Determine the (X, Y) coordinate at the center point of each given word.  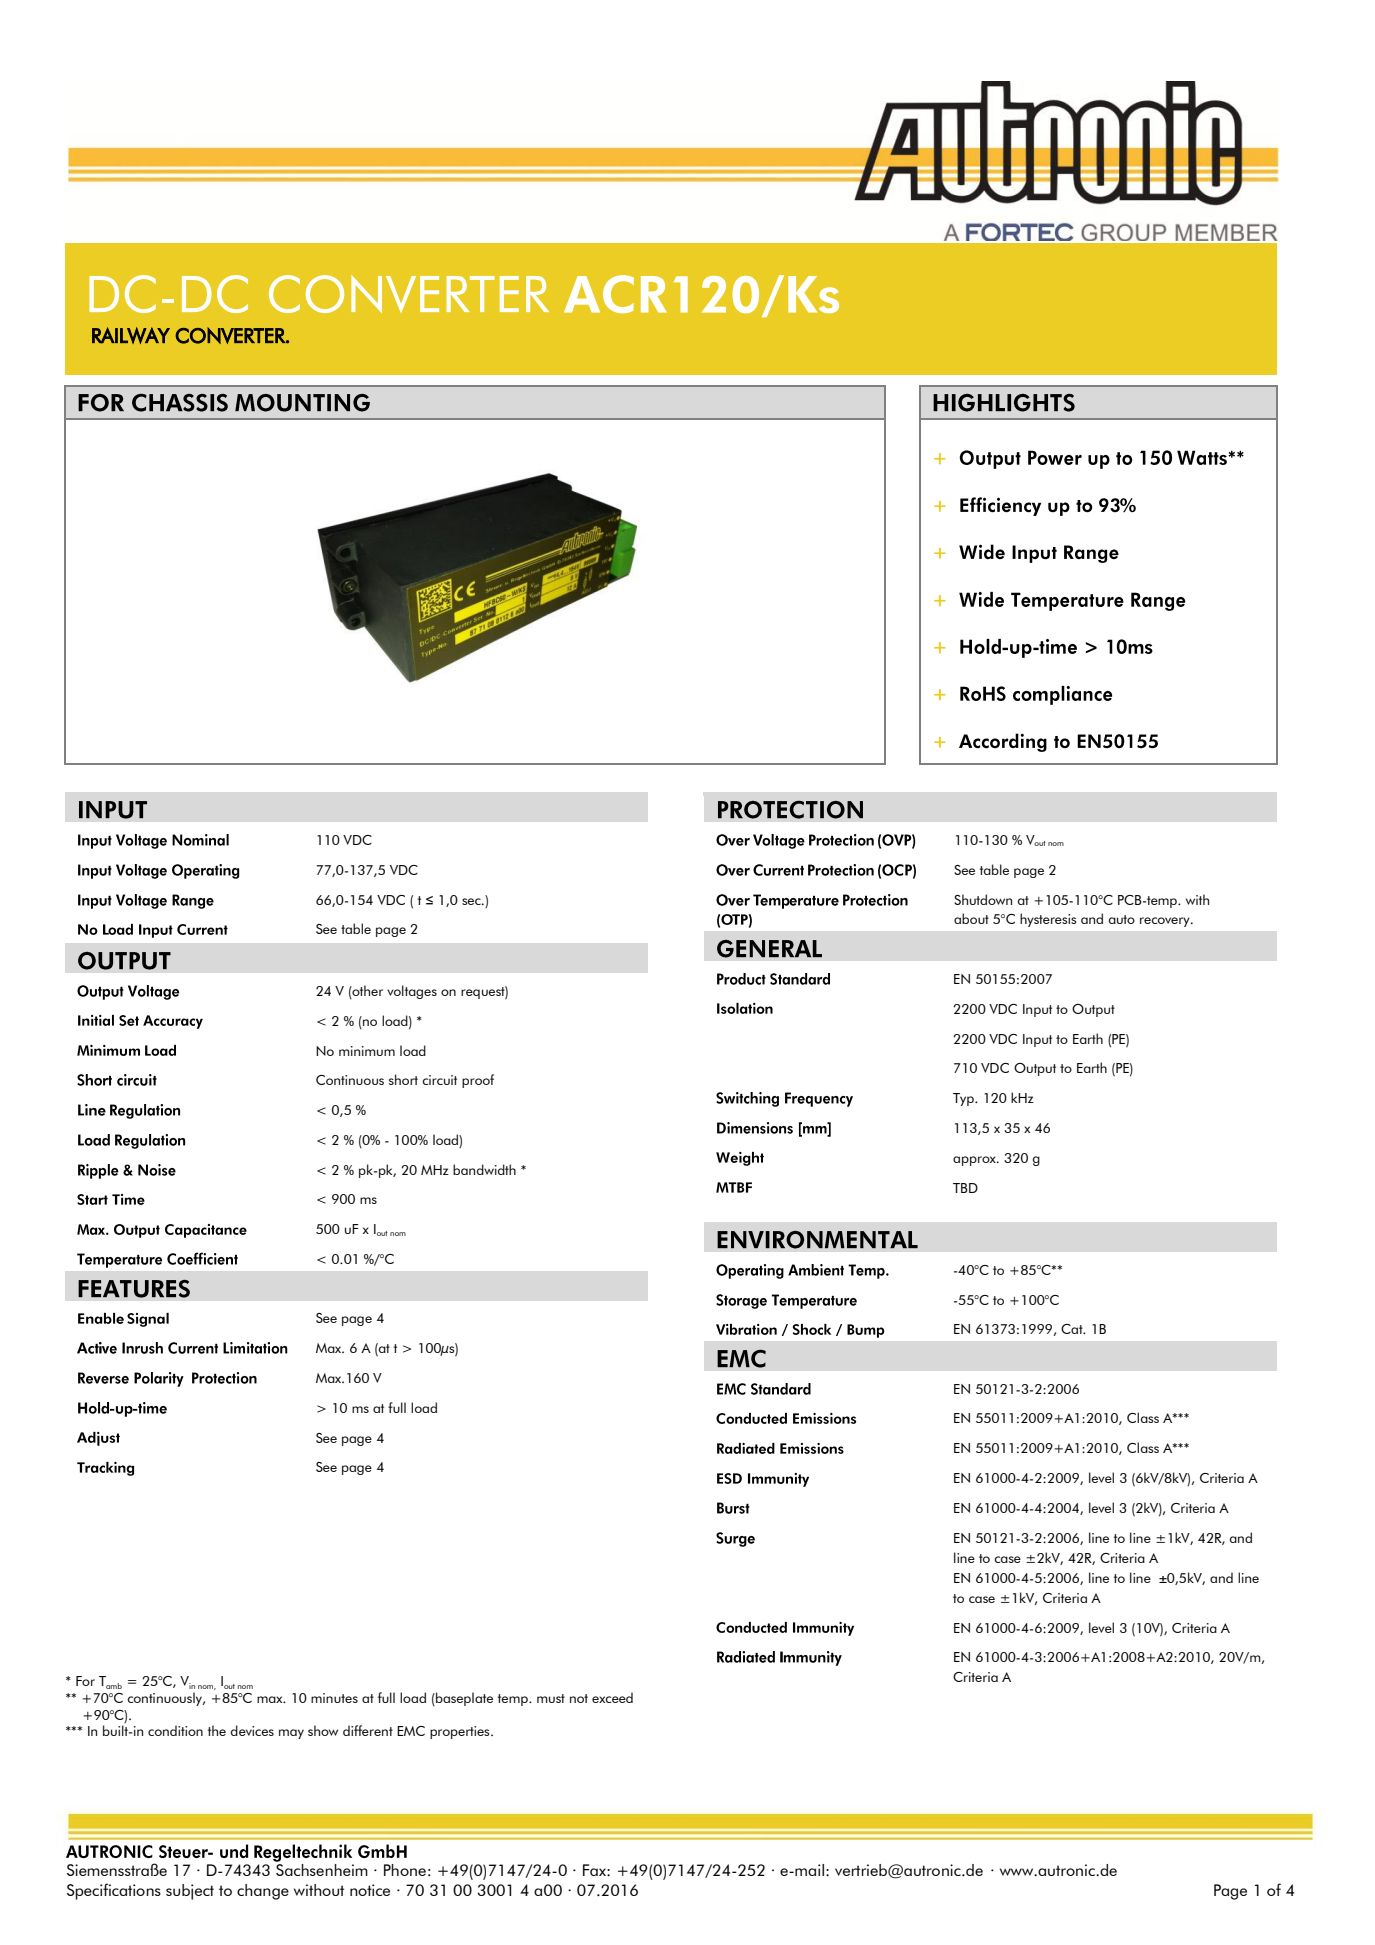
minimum (367, 1051)
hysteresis (1048, 920)
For (85, 1681)
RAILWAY (131, 335)
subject (190, 1892)
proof (478, 1081)
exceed (612, 1697)
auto (1122, 919)
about (971, 918)
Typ (964, 1099)
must (551, 1698)
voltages (412, 992)
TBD (965, 1188)
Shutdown (983, 899)
